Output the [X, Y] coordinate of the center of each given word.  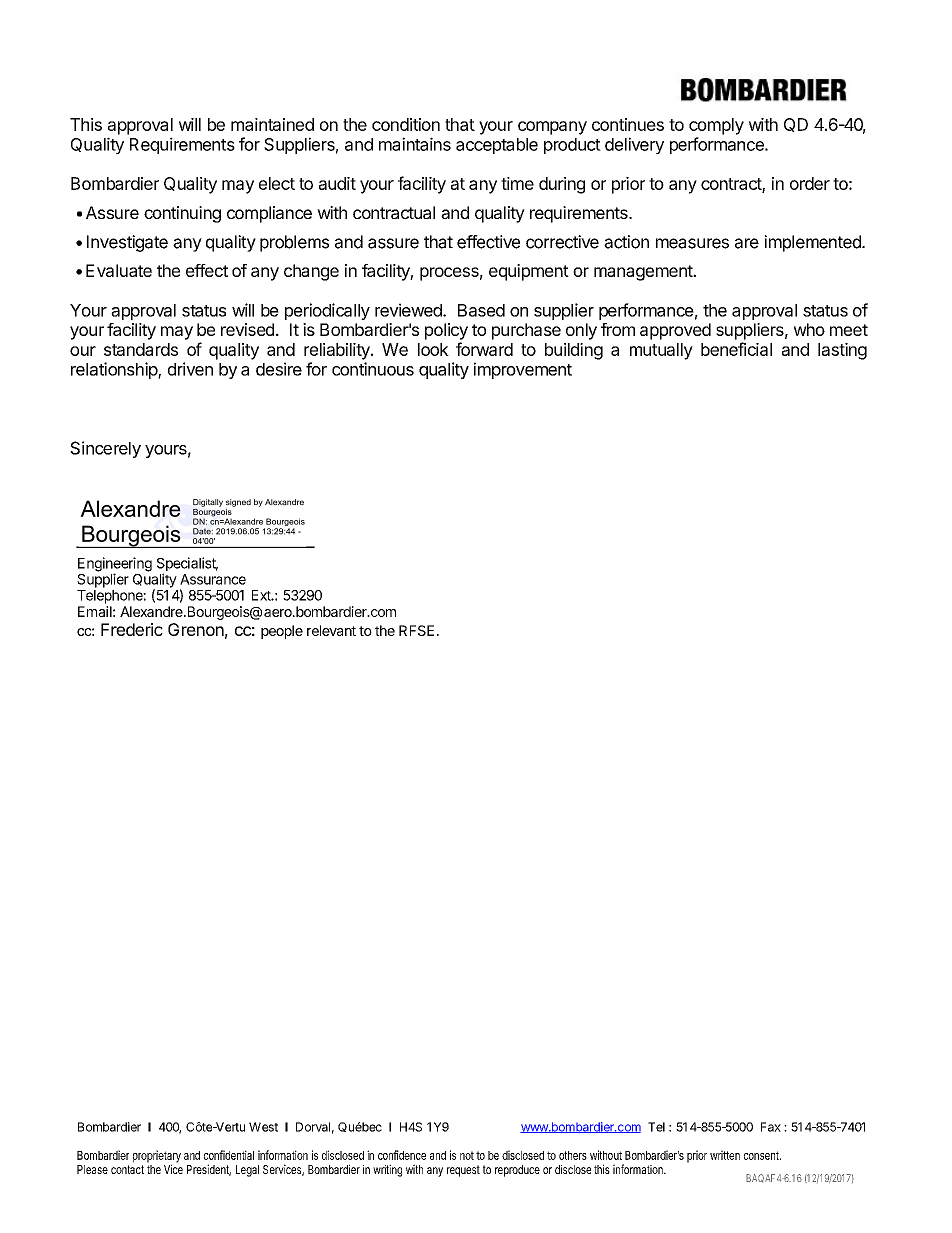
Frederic [132, 629]
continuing [182, 214]
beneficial [736, 349]
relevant [331, 630]
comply [716, 126]
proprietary [157, 1157]
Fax [771, 1127]
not [467, 1155]
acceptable [497, 146]
